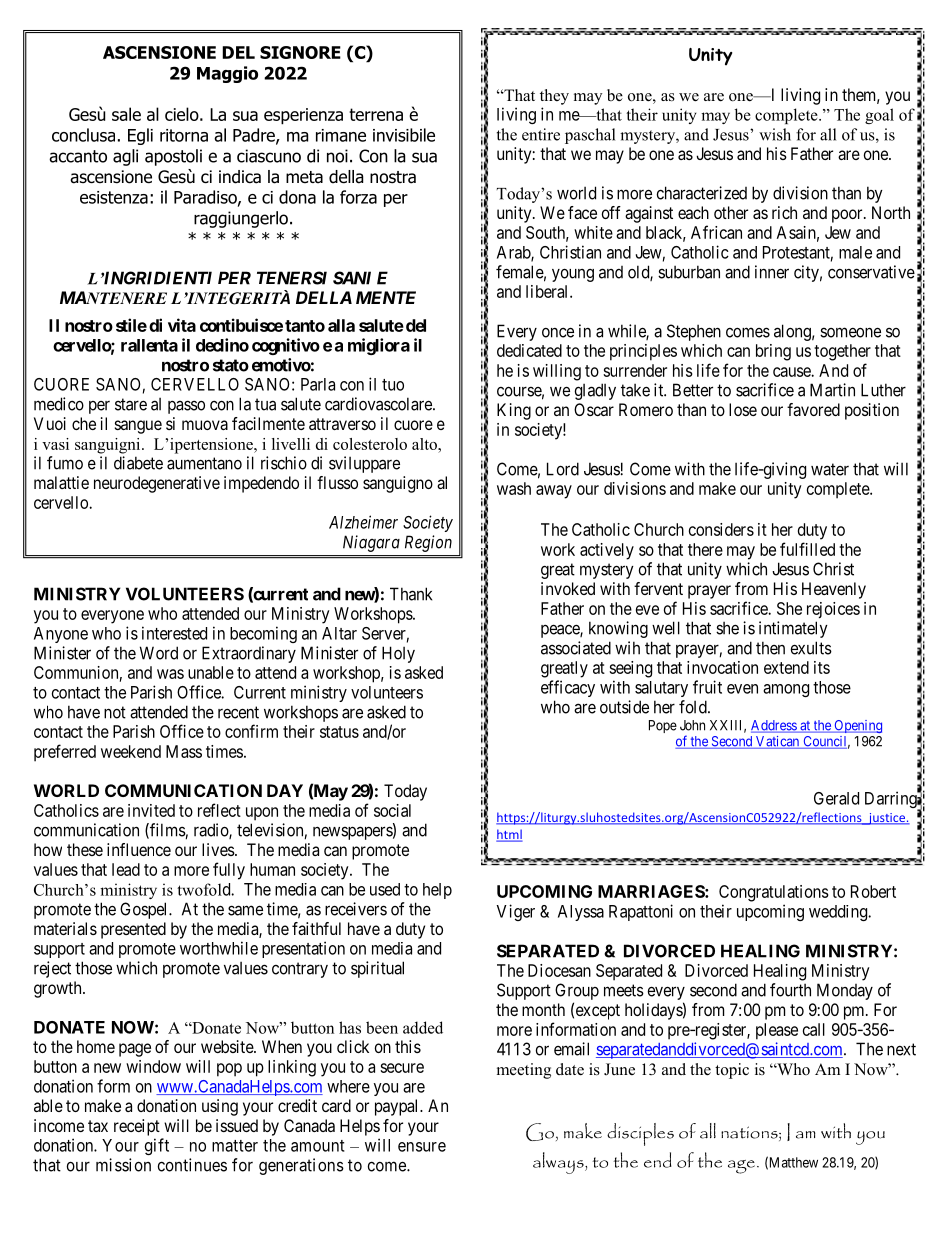 The height and width of the image is (1233, 952). What do you see at coordinates (126, 114) in the image?
I see `sale` at bounding box center [126, 114].
